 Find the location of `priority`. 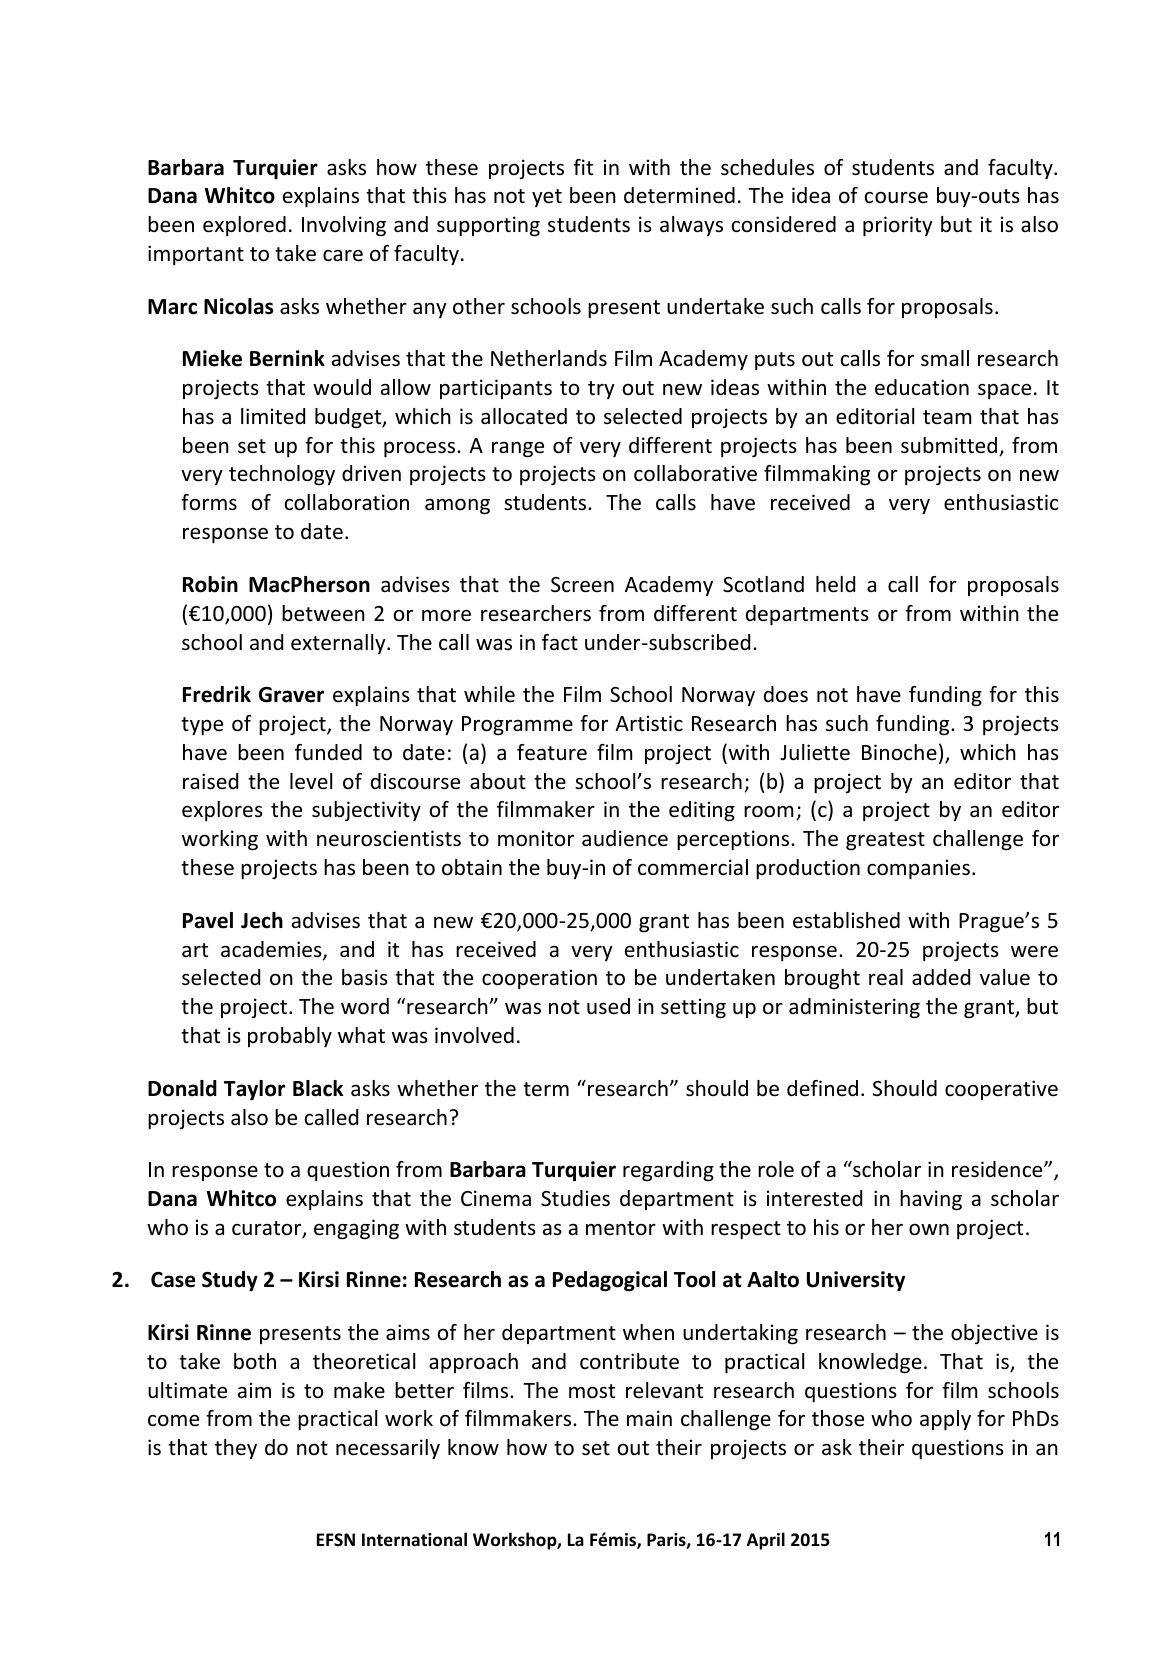

priority is located at coordinates (898, 226).
